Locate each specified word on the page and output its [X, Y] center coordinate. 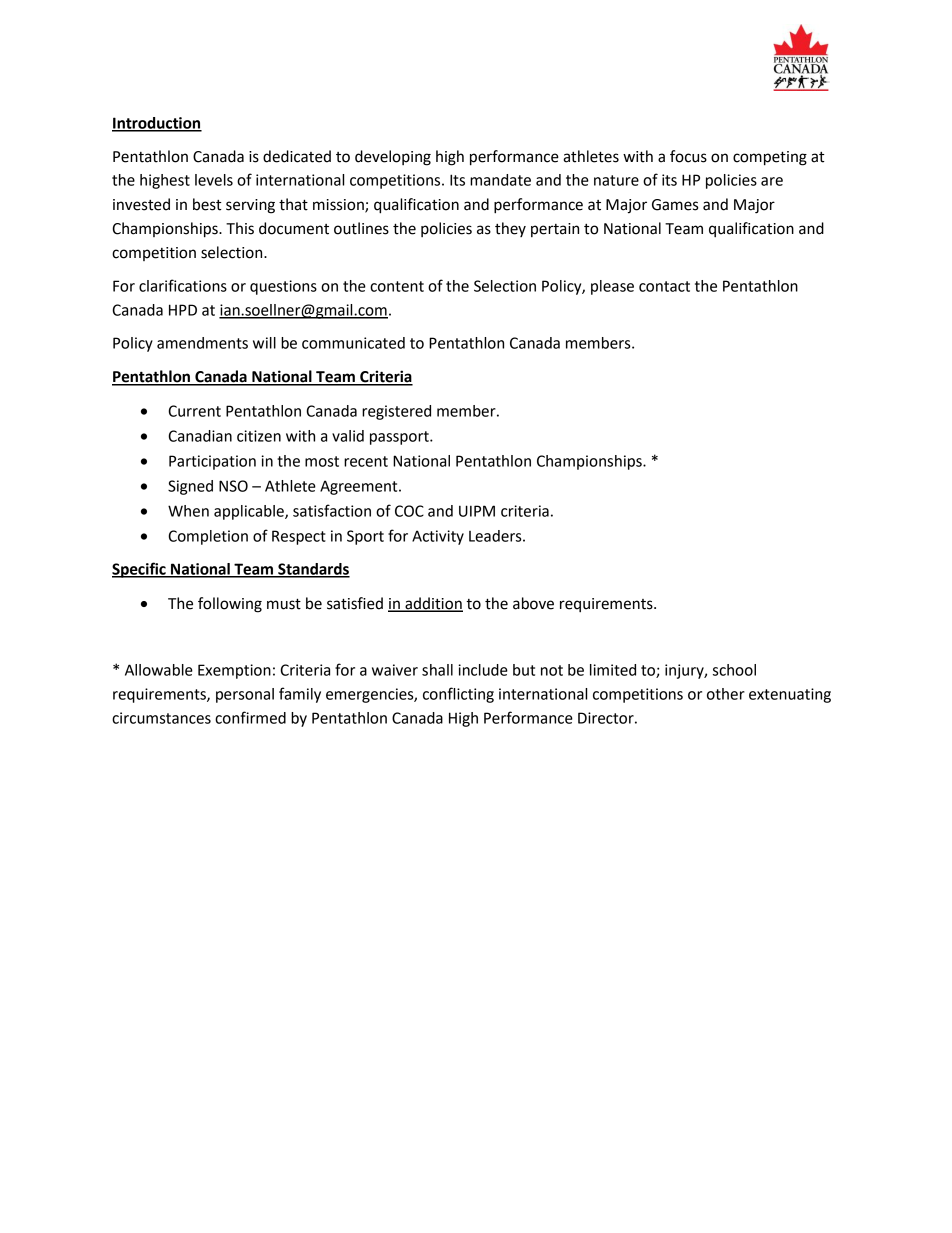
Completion [208, 537]
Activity [438, 537]
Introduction [157, 124]
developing [393, 158]
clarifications [183, 285]
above [533, 603]
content [397, 286]
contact [664, 286]
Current [194, 411]
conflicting [458, 695]
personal [245, 695]
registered [396, 412]
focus [688, 156]
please [612, 287]
